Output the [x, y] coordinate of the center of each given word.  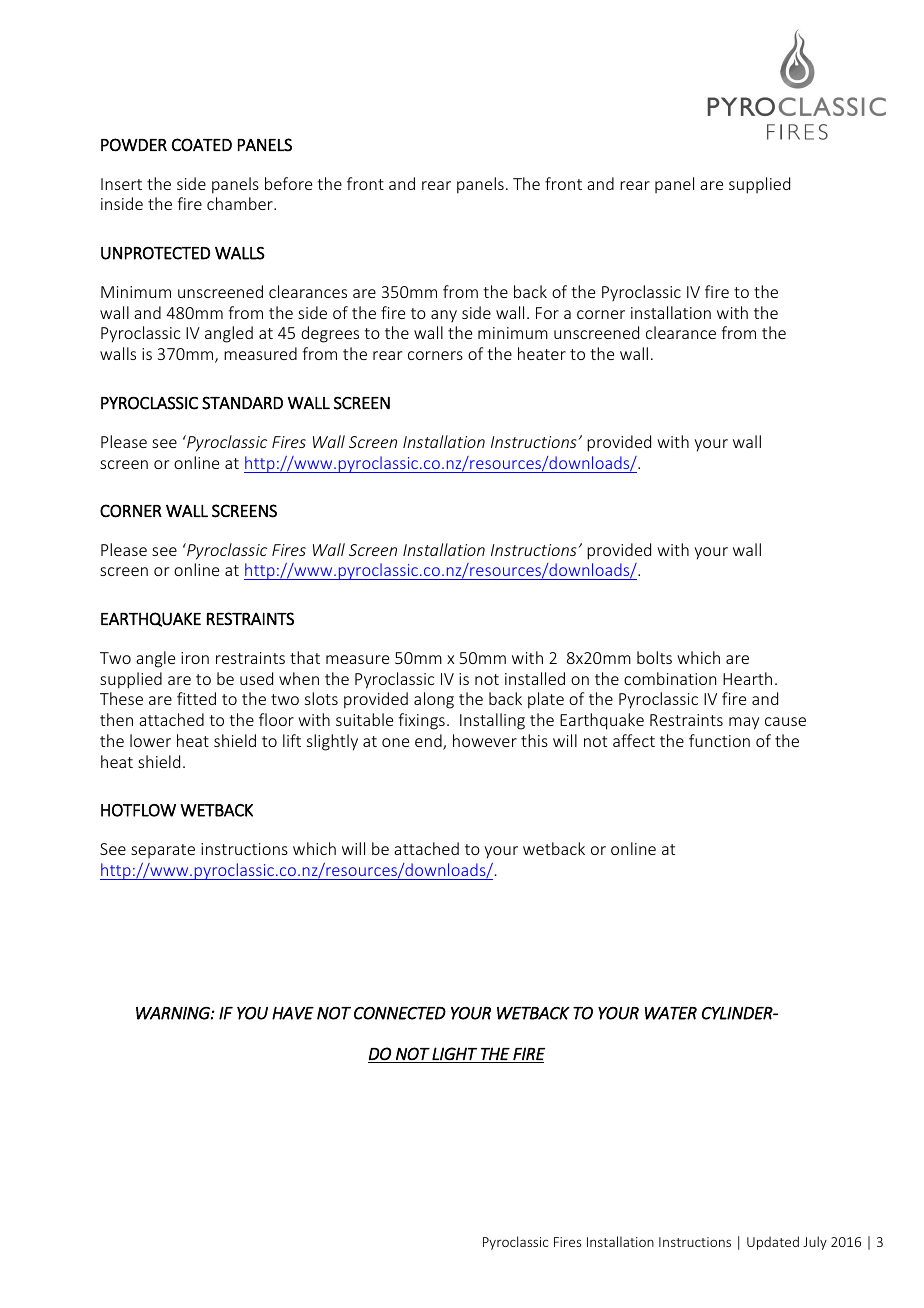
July [815, 1243]
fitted [196, 698]
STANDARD [242, 403]
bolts [654, 657]
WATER [671, 1013]
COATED [202, 145]
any [444, 316]
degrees [330, 334]
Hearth [747, 678]
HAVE [293, 1013]
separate [163, 851]
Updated [773, 1243]
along [434, 700]
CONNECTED [400, 1013]
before [288, 183]
